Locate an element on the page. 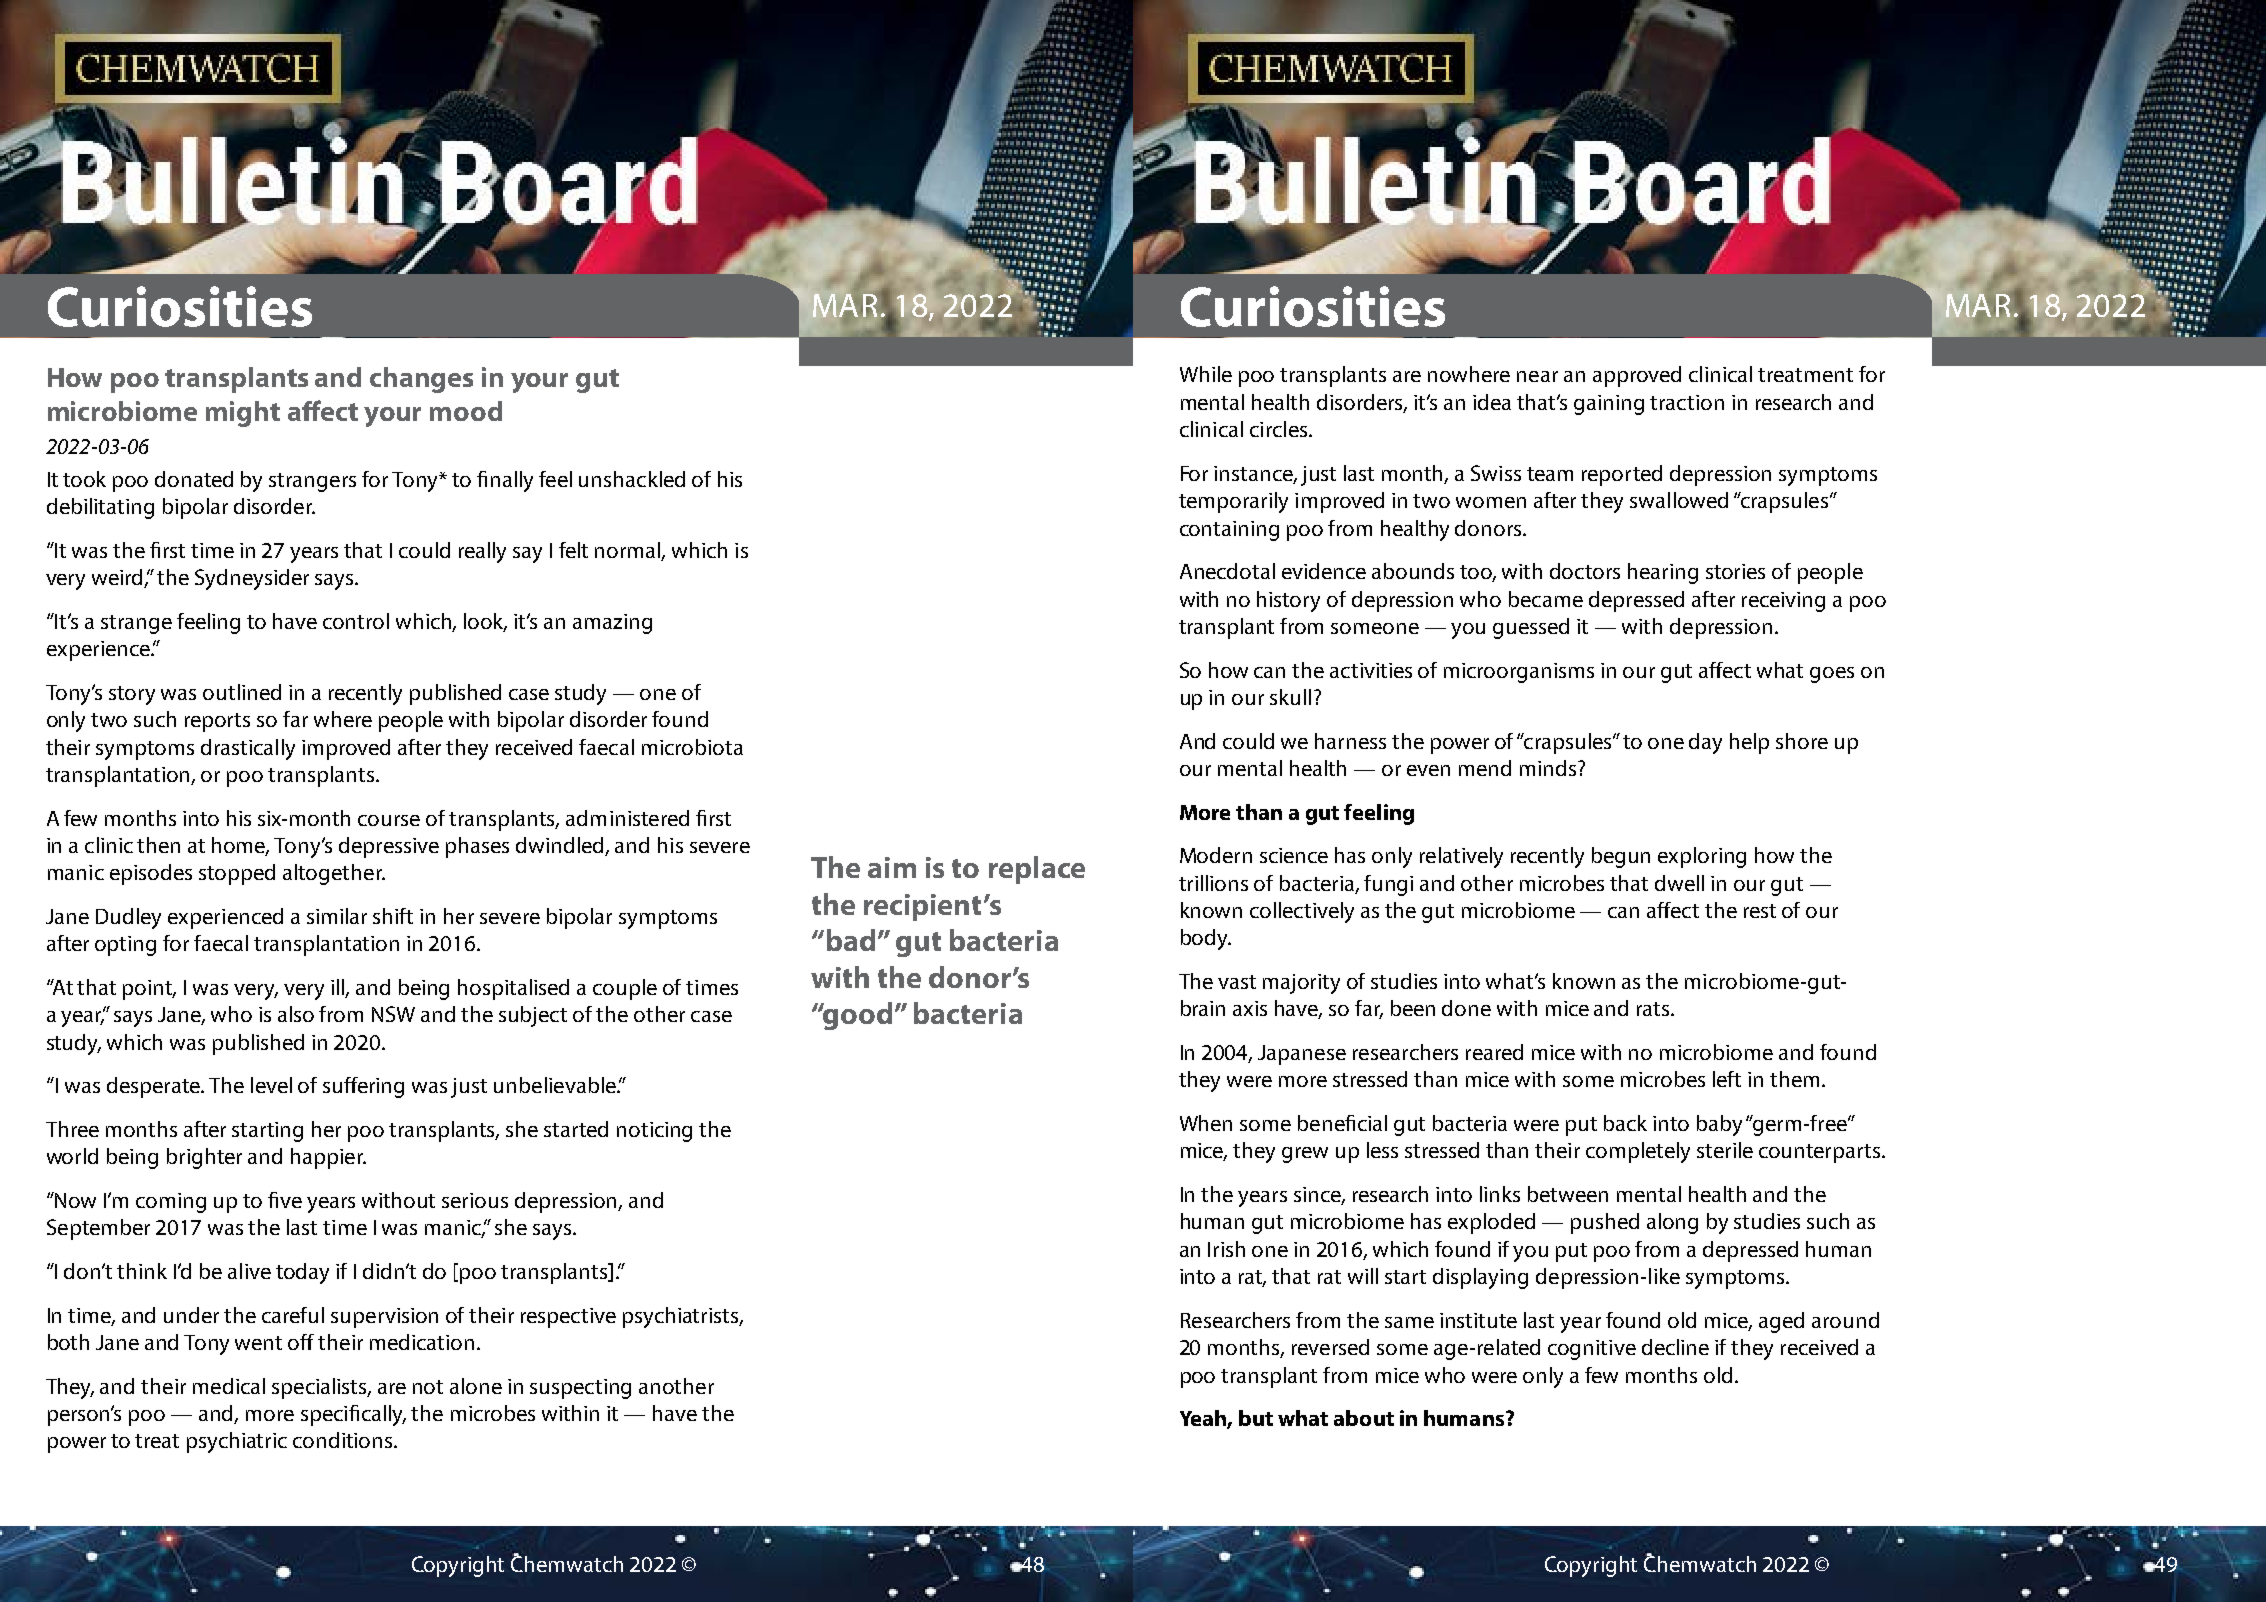 This page has height=1602, width=2266. help is located at coordinates (1749, 743).
